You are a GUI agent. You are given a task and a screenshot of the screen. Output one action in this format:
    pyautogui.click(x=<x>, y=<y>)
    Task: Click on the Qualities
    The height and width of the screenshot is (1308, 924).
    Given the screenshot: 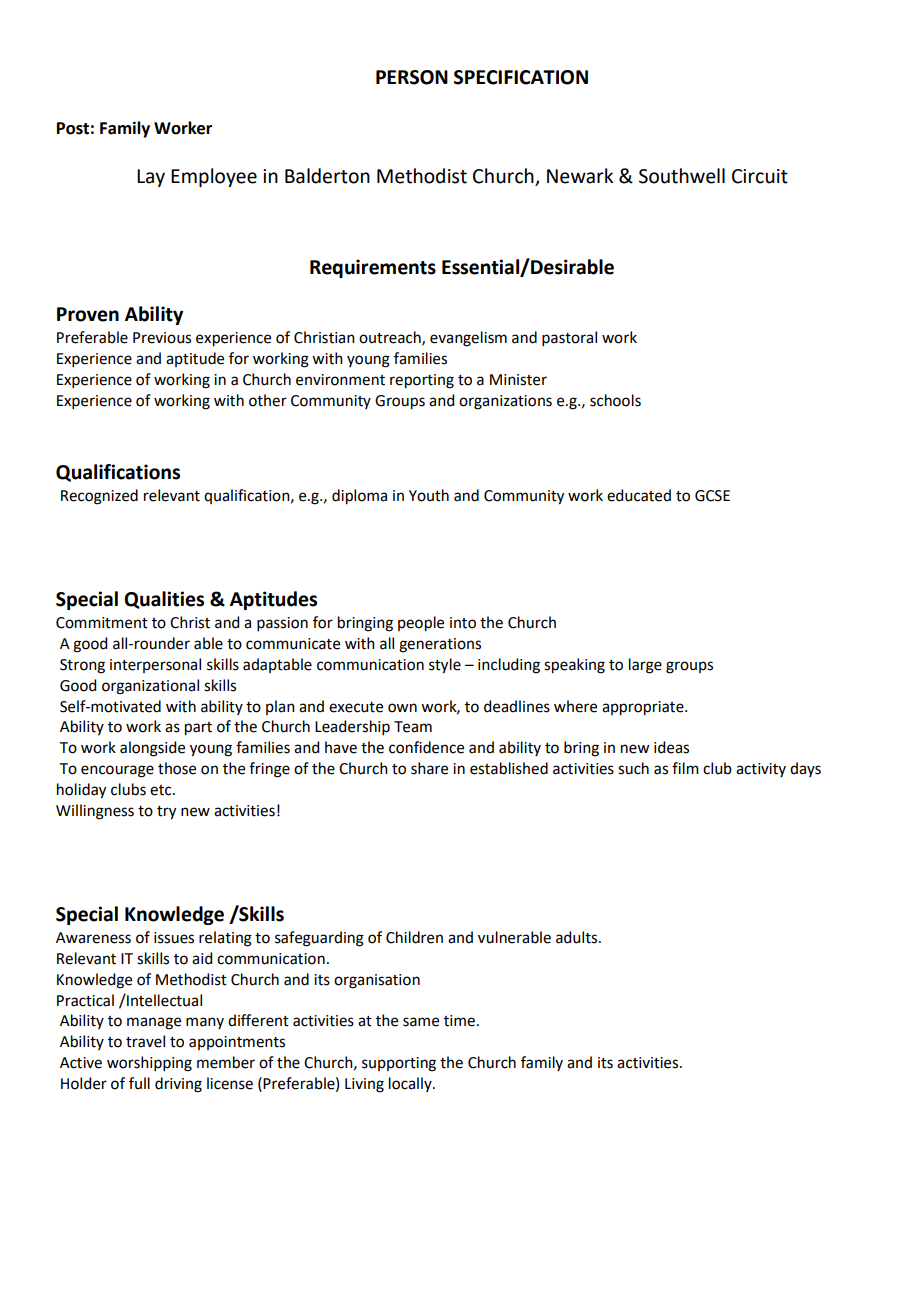 What is the action you would take?
    pyautogui.click(x=164, y=600)
